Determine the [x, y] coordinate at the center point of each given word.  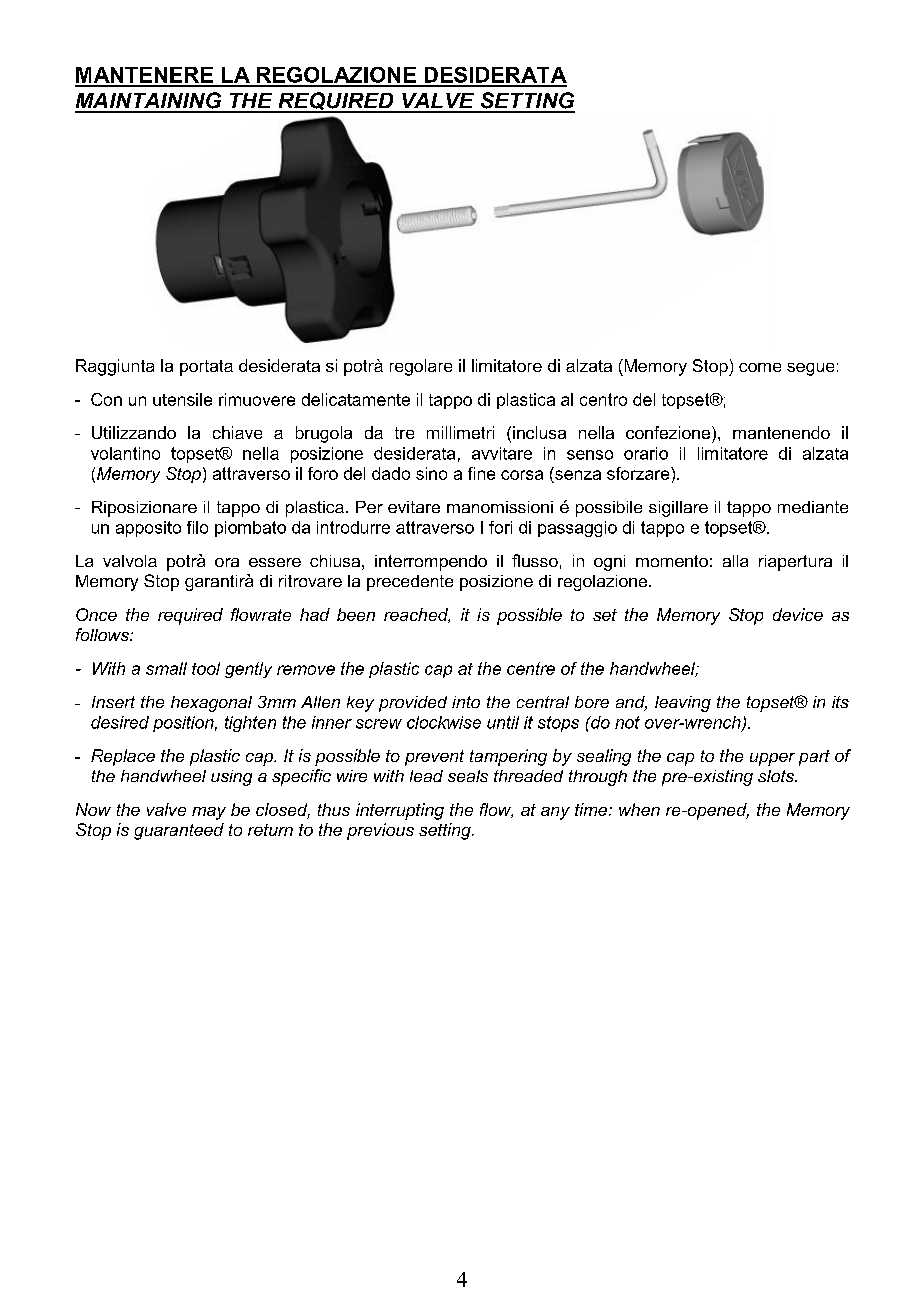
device [798, 614]
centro [603, 399]
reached [417, 615]
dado [391, 473]
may [209, 813]
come [760, 367]
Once [96, 614]
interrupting [400, 811]
